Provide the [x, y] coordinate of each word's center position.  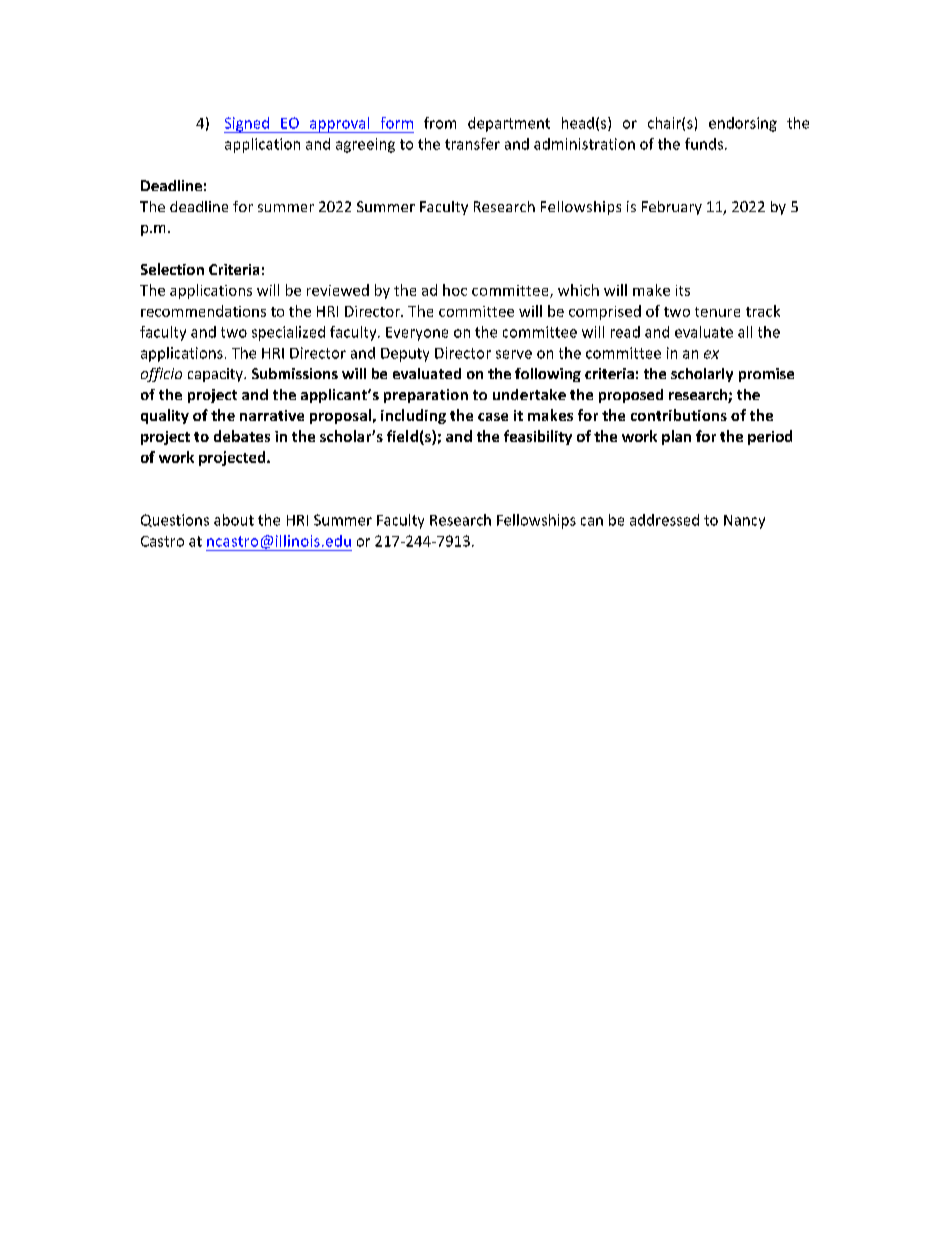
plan [676, 437]
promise [766, 375]
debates [242, 436]
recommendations [203, 311]
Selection [172, 269]
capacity [216, 375]
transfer [472, 144]
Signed [247, 125]
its [683, 290]
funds [704, 144]
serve [514, 354]
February [672, 208]
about [234, 520]
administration [584, 144]
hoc [455, 290]
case [493, 417]
